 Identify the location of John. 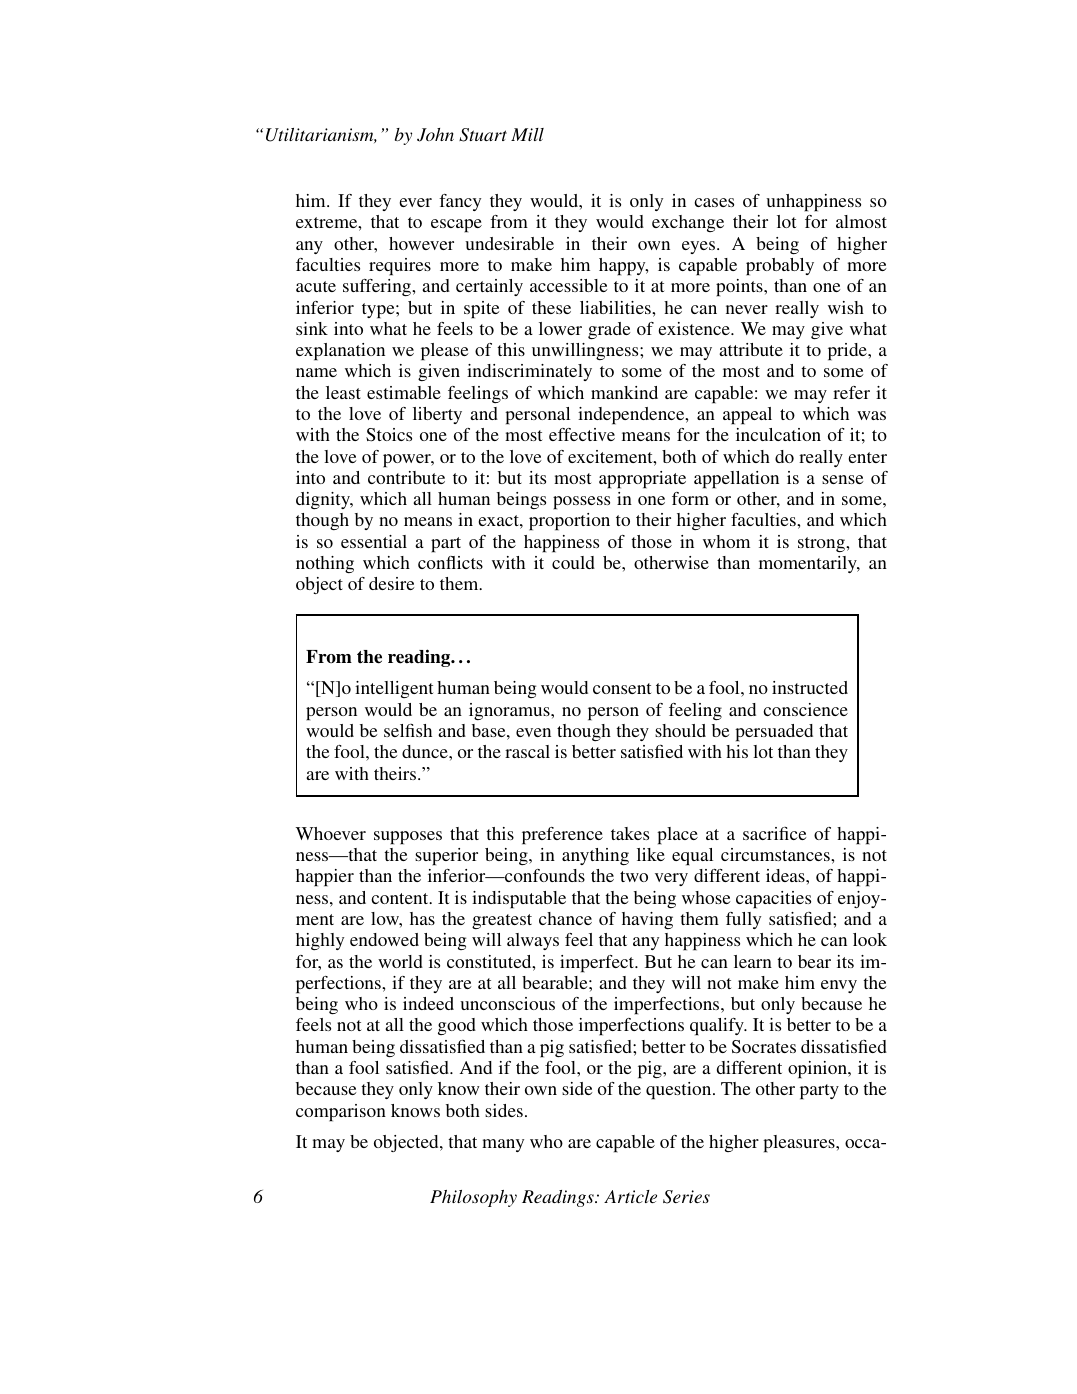
(435, 135).
